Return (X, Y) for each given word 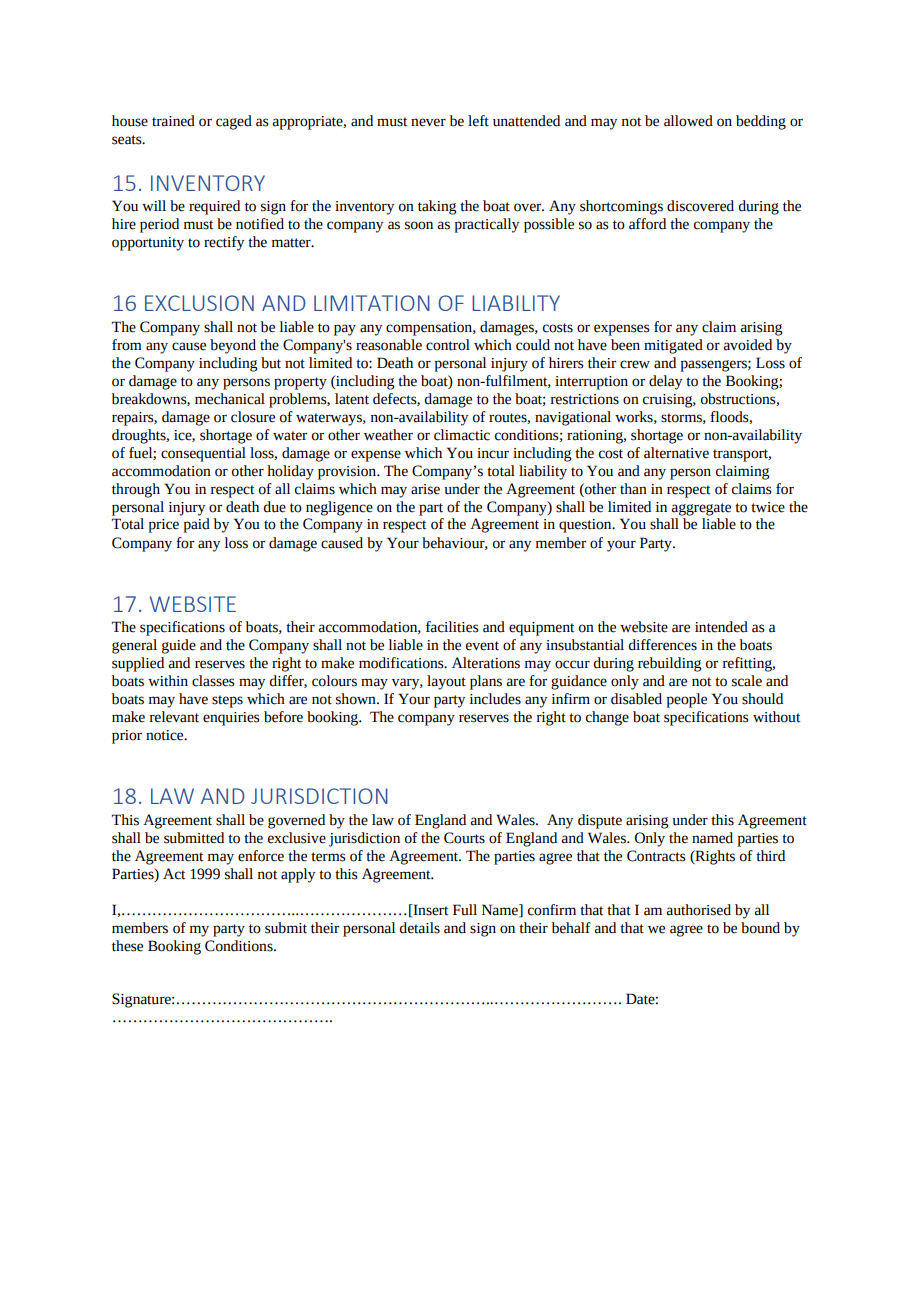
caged (234, 122)
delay (665, 382)
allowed (688, 121)
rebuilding (670, 664)
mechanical (230, 399)
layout (446, 682)
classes (213, 681)
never (428, 122)
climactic (462, 435)
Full (465, 910)
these (127, 946)
